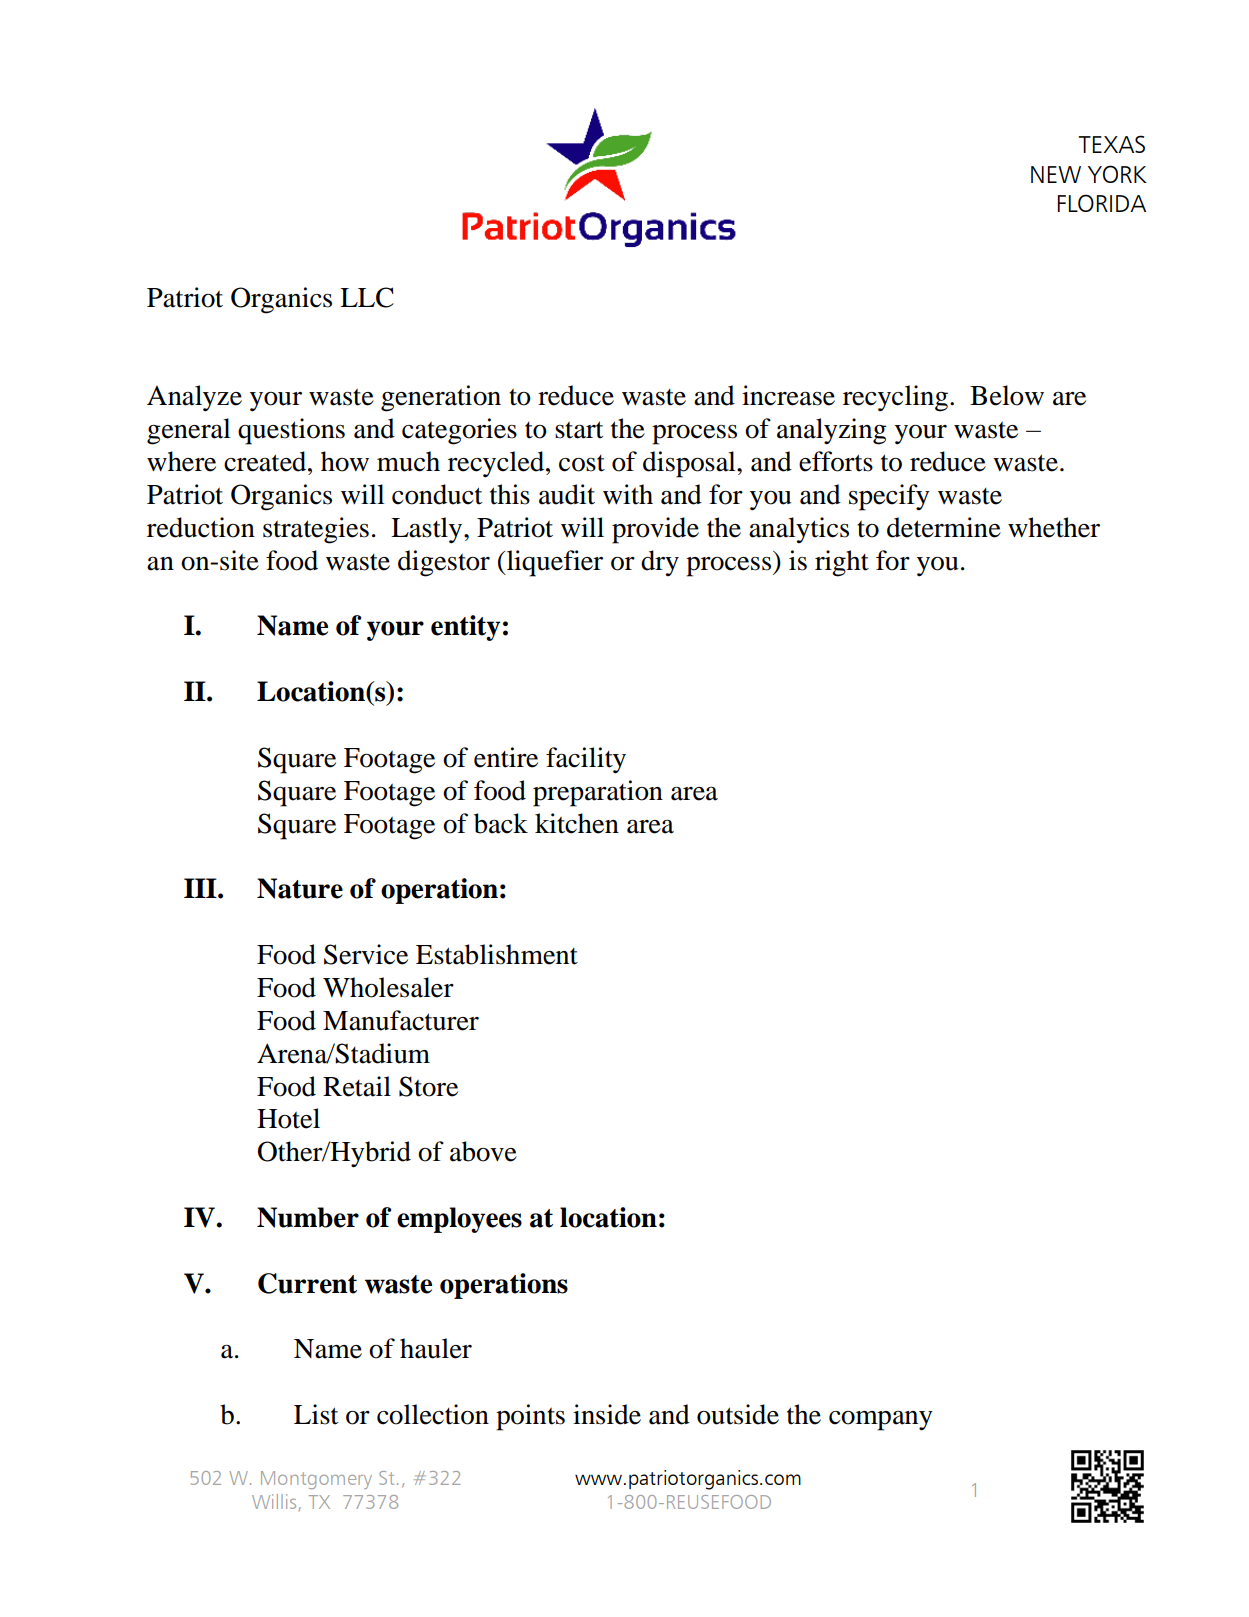  What do you see at coordinates (628, 494) in the document?
I see `with` at bounding box center [628, 494].
